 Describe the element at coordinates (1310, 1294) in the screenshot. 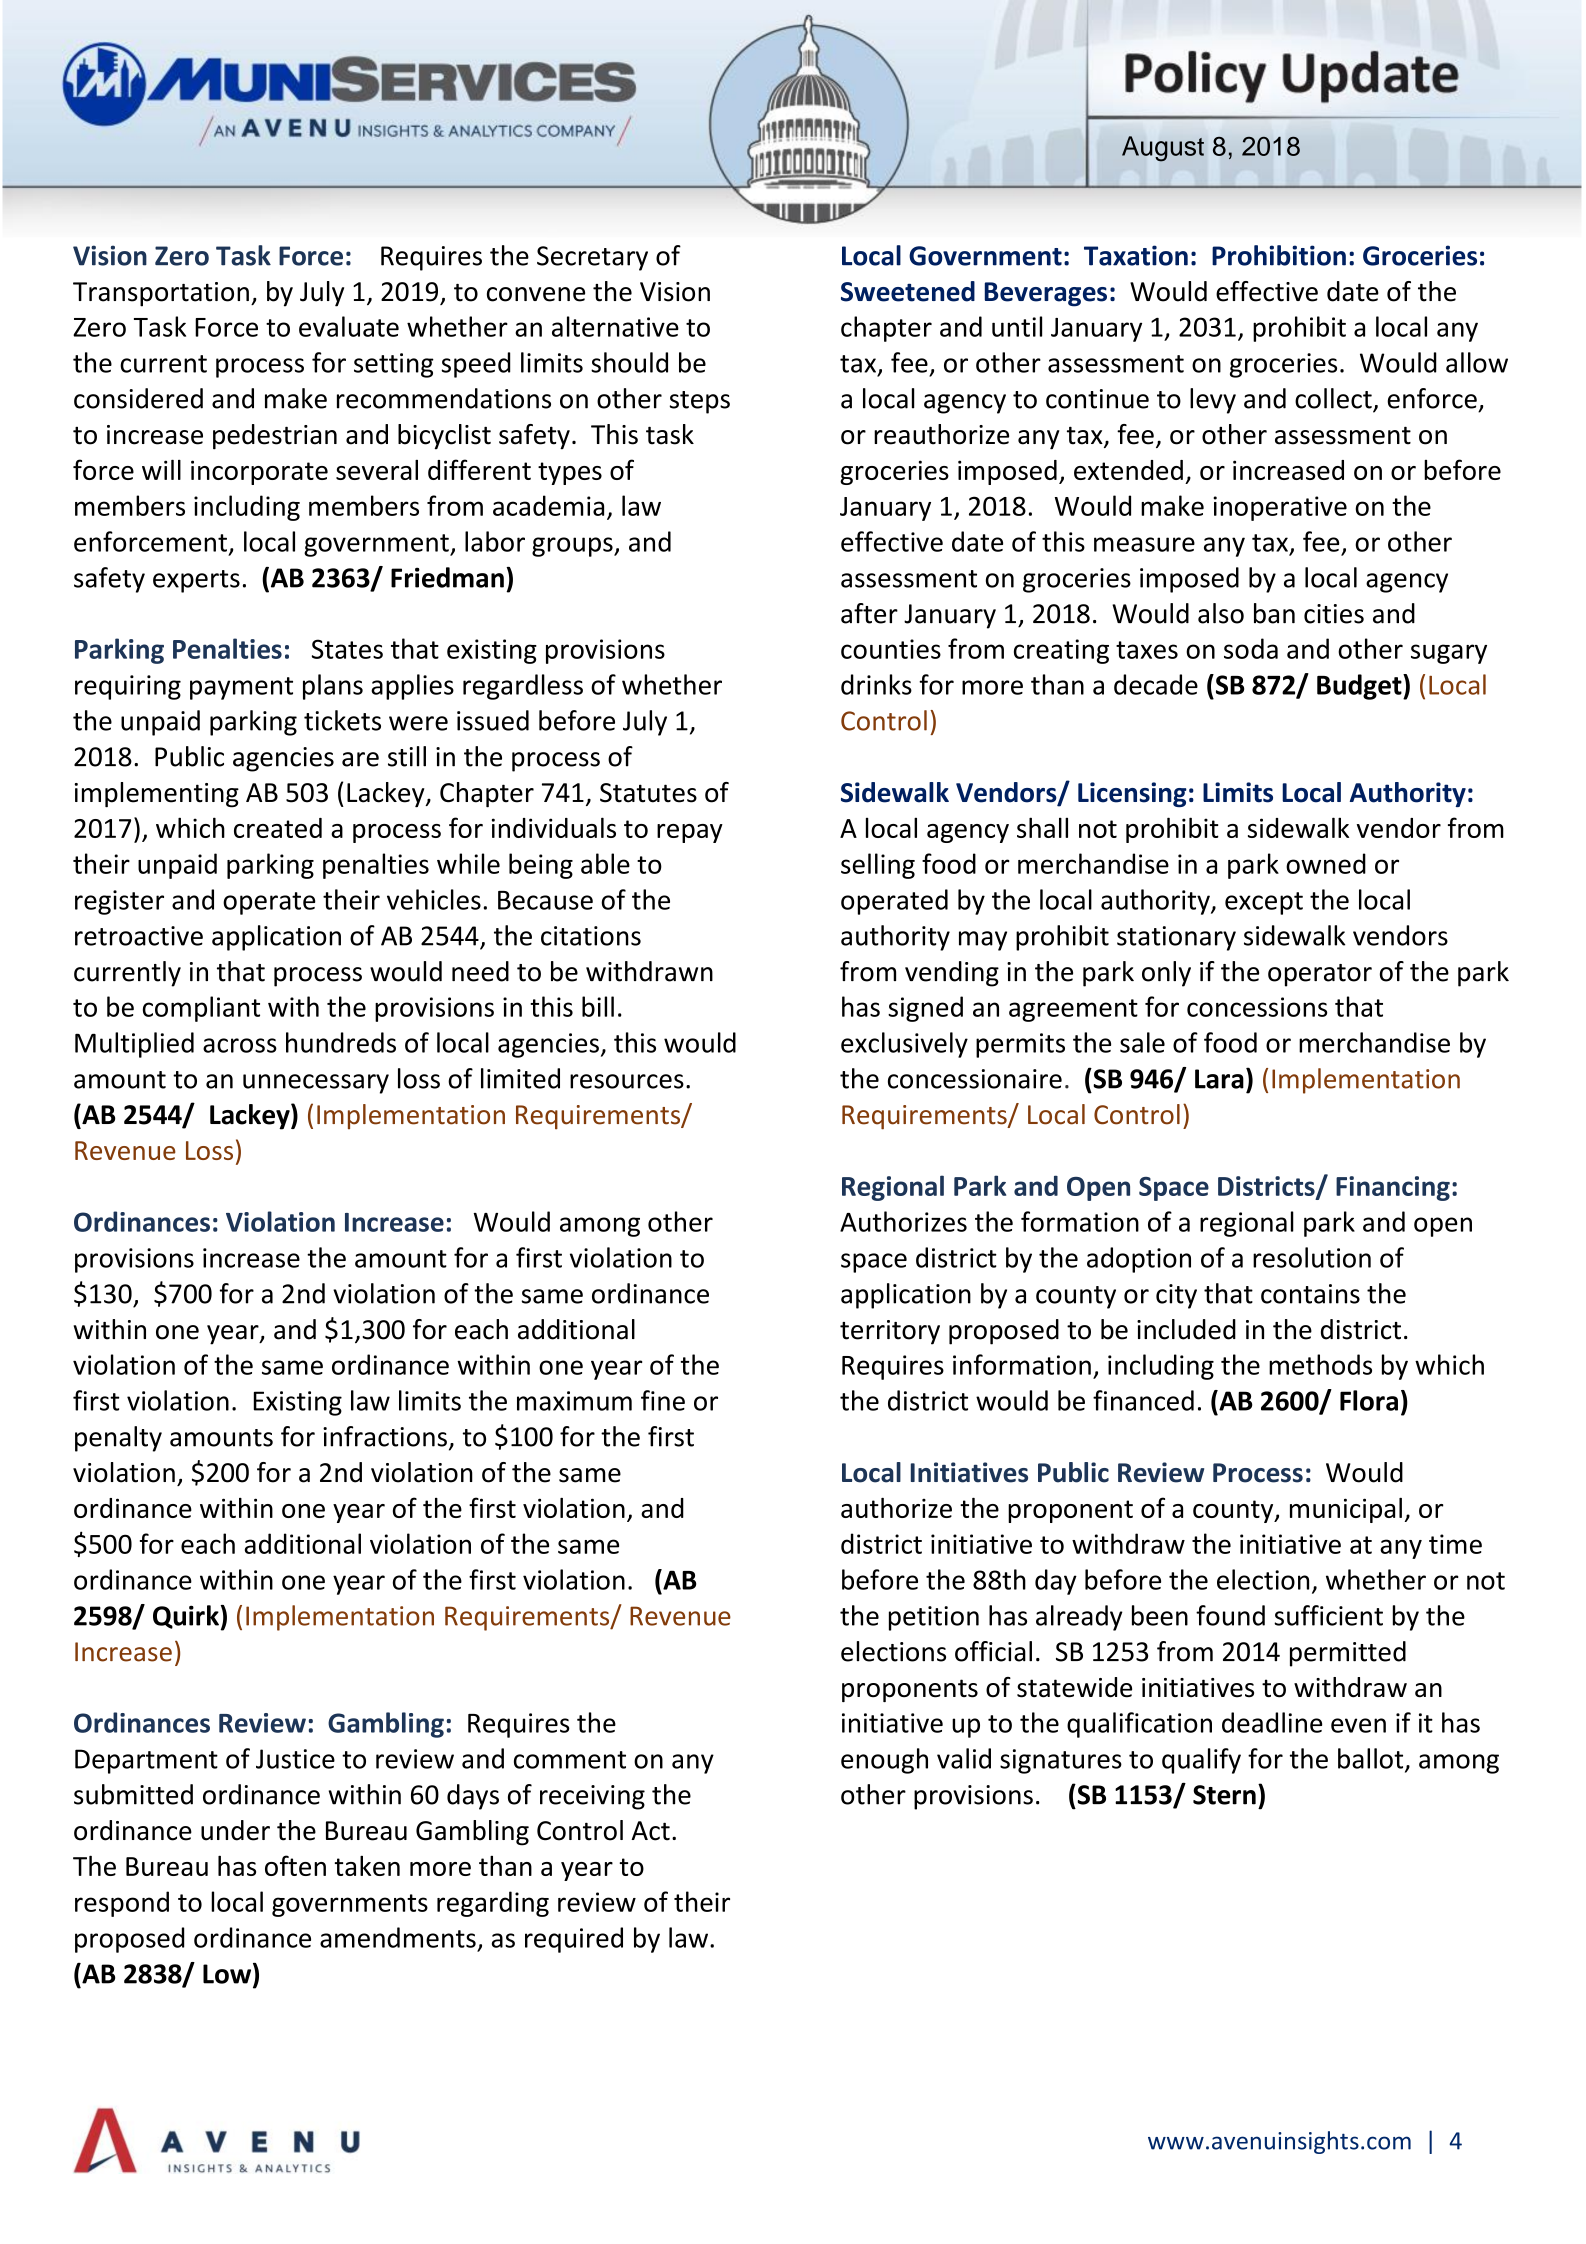

I see `contains` at that location.
